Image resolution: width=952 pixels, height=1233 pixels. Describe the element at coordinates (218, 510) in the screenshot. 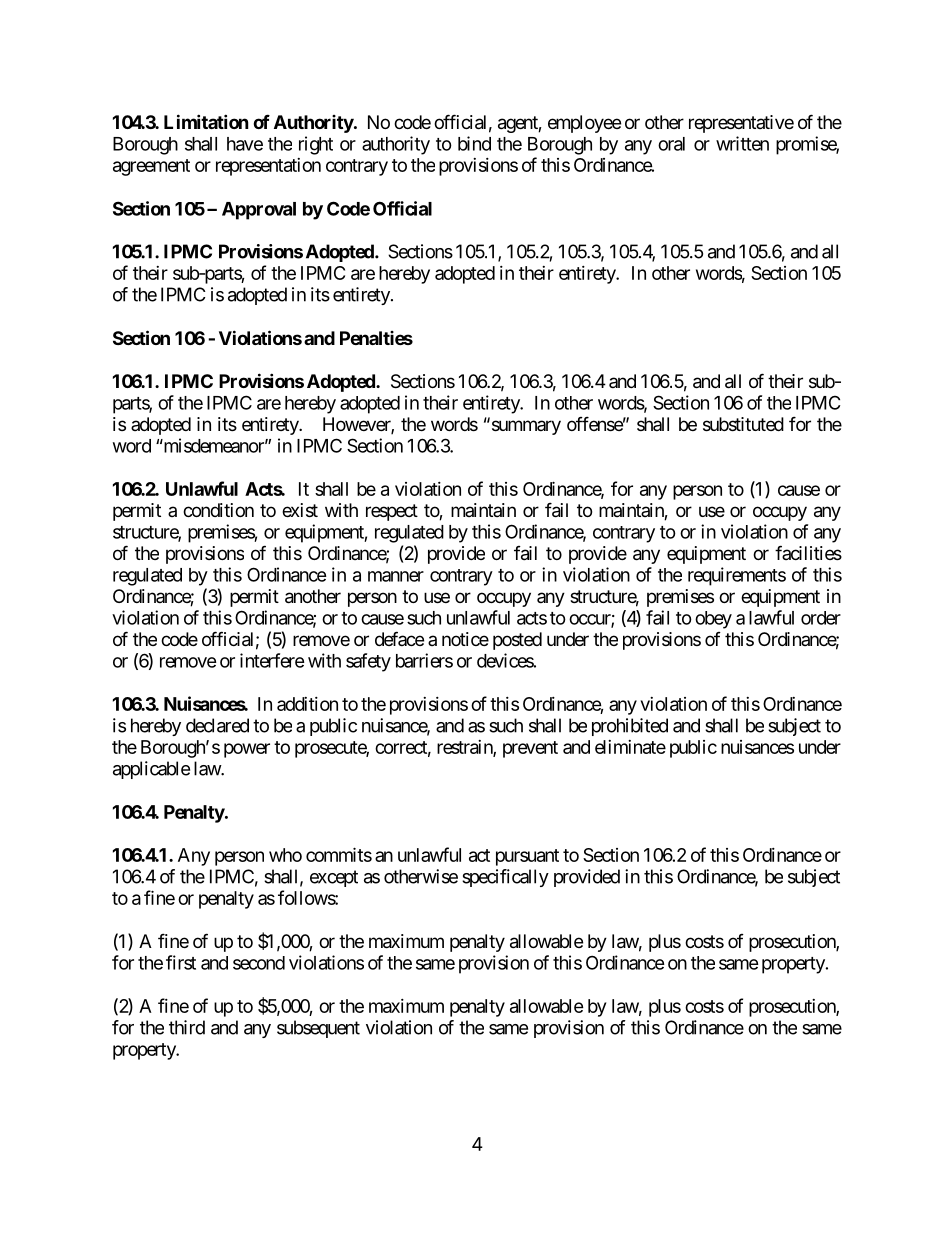

I see `condition` at that location.
